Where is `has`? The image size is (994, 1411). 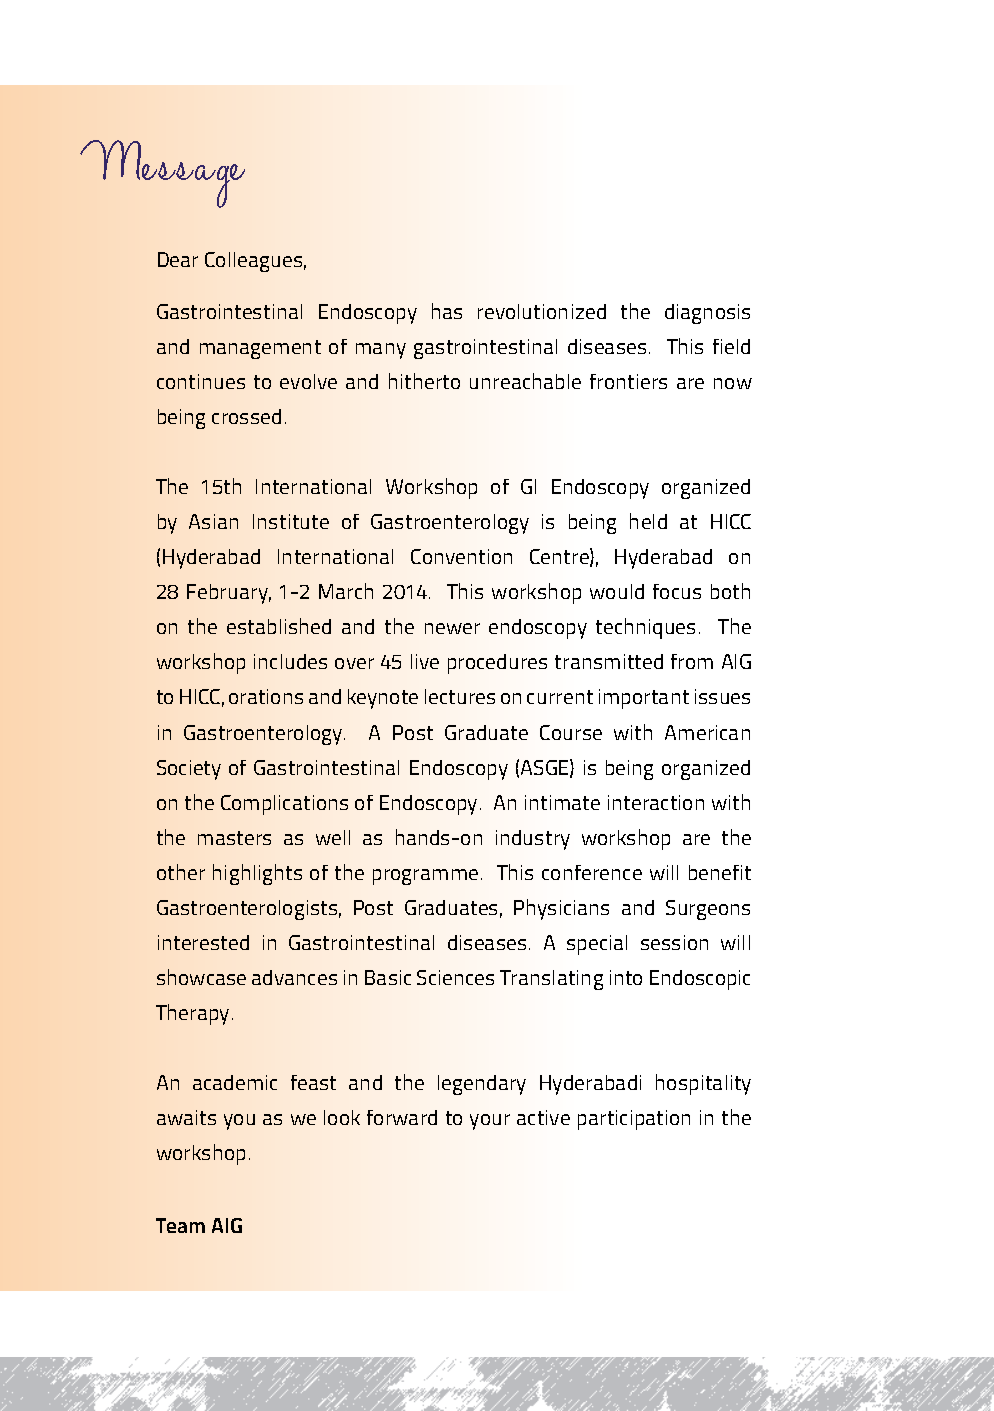 has is located at coordinates (447, 311).
